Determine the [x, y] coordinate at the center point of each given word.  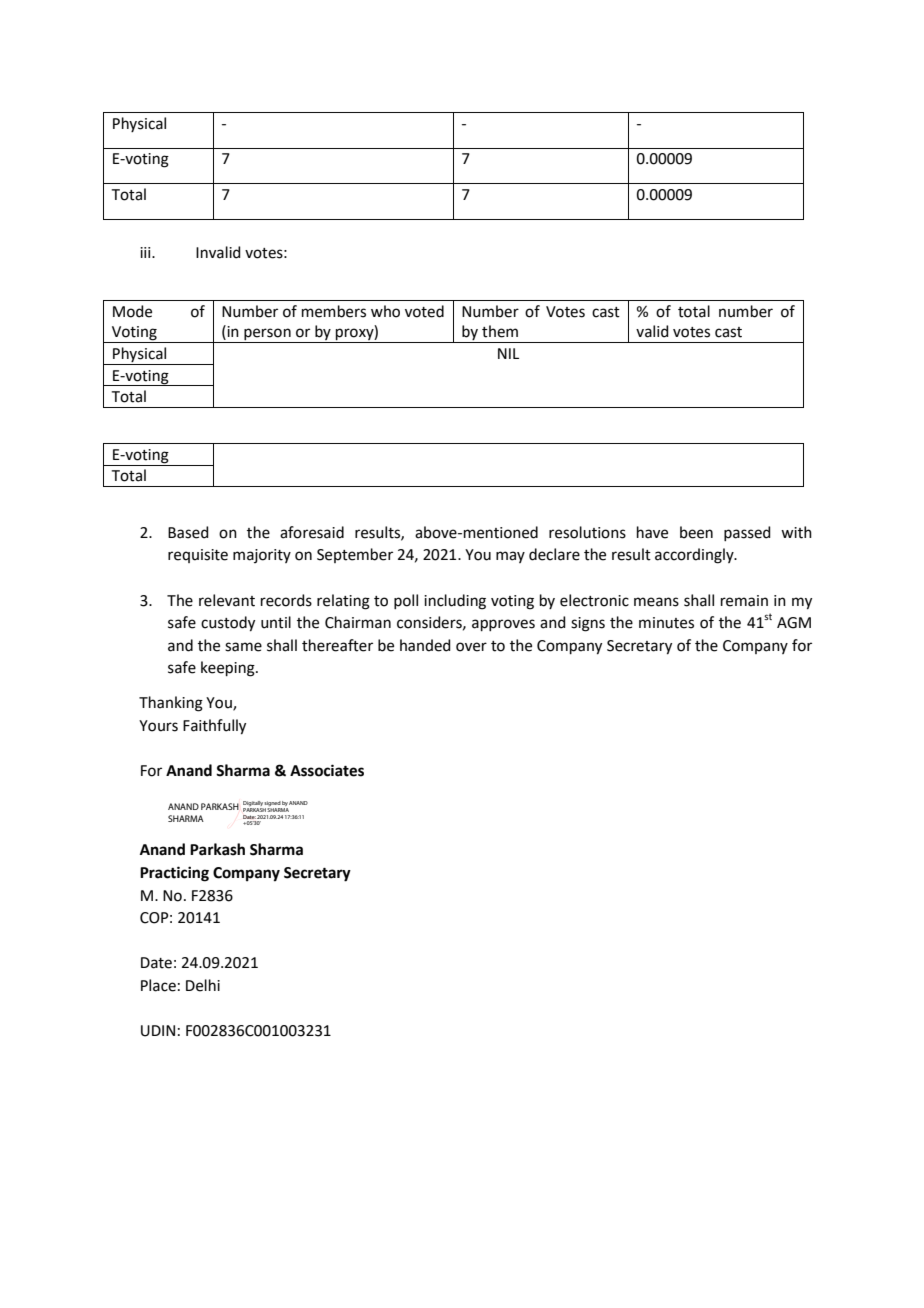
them [500, 331]
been [696, 532]
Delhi [203, 985]
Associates [327, 770]
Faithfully [214, 727]
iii [146, 252]
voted [424, 311]
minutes [666, 623]
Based [188, 532]
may [510, 557]
